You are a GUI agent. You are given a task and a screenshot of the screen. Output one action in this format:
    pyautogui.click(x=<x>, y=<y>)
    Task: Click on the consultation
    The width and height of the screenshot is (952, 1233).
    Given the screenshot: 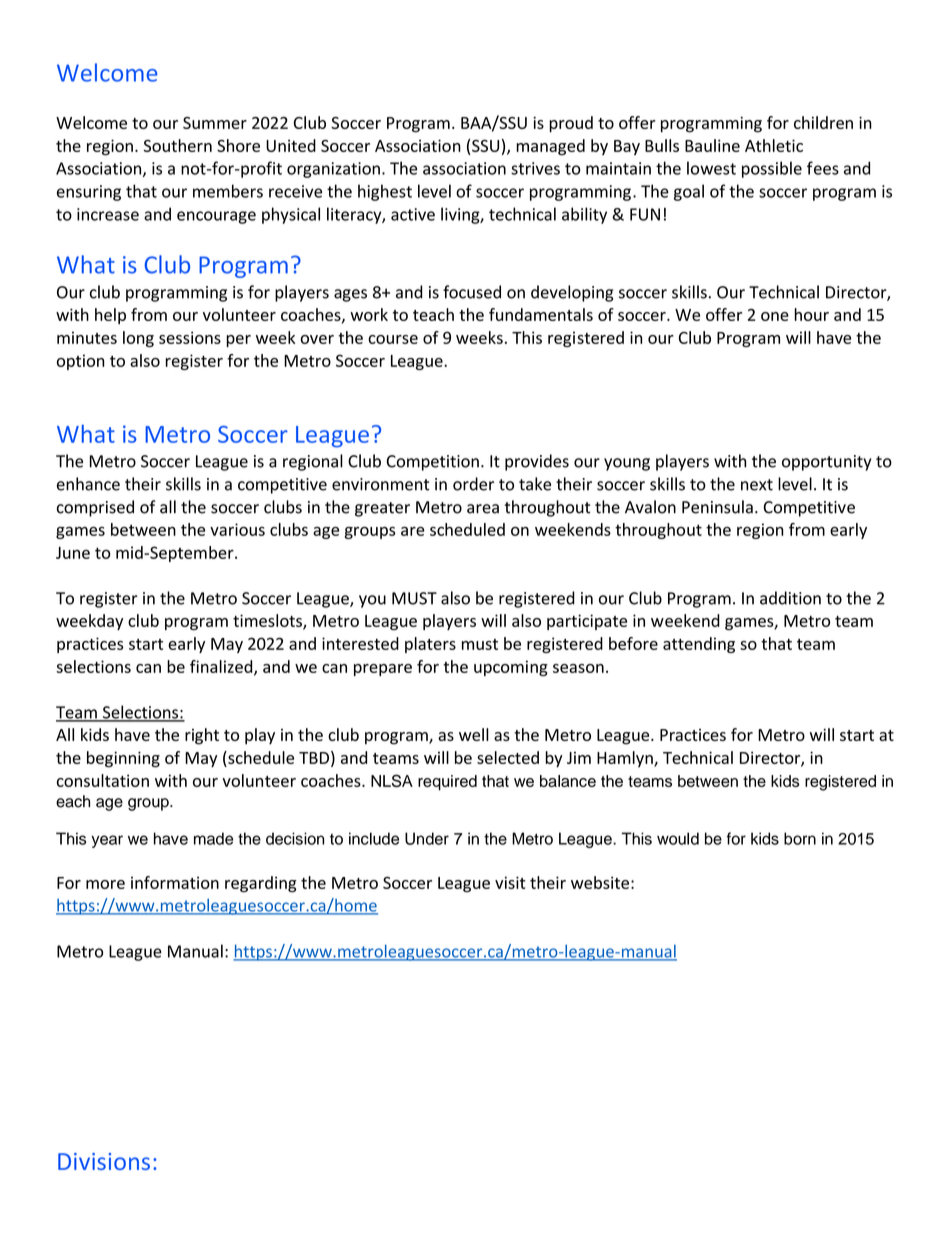 What is the action you would take?
    pyautogui.click(x=103, y=780)
